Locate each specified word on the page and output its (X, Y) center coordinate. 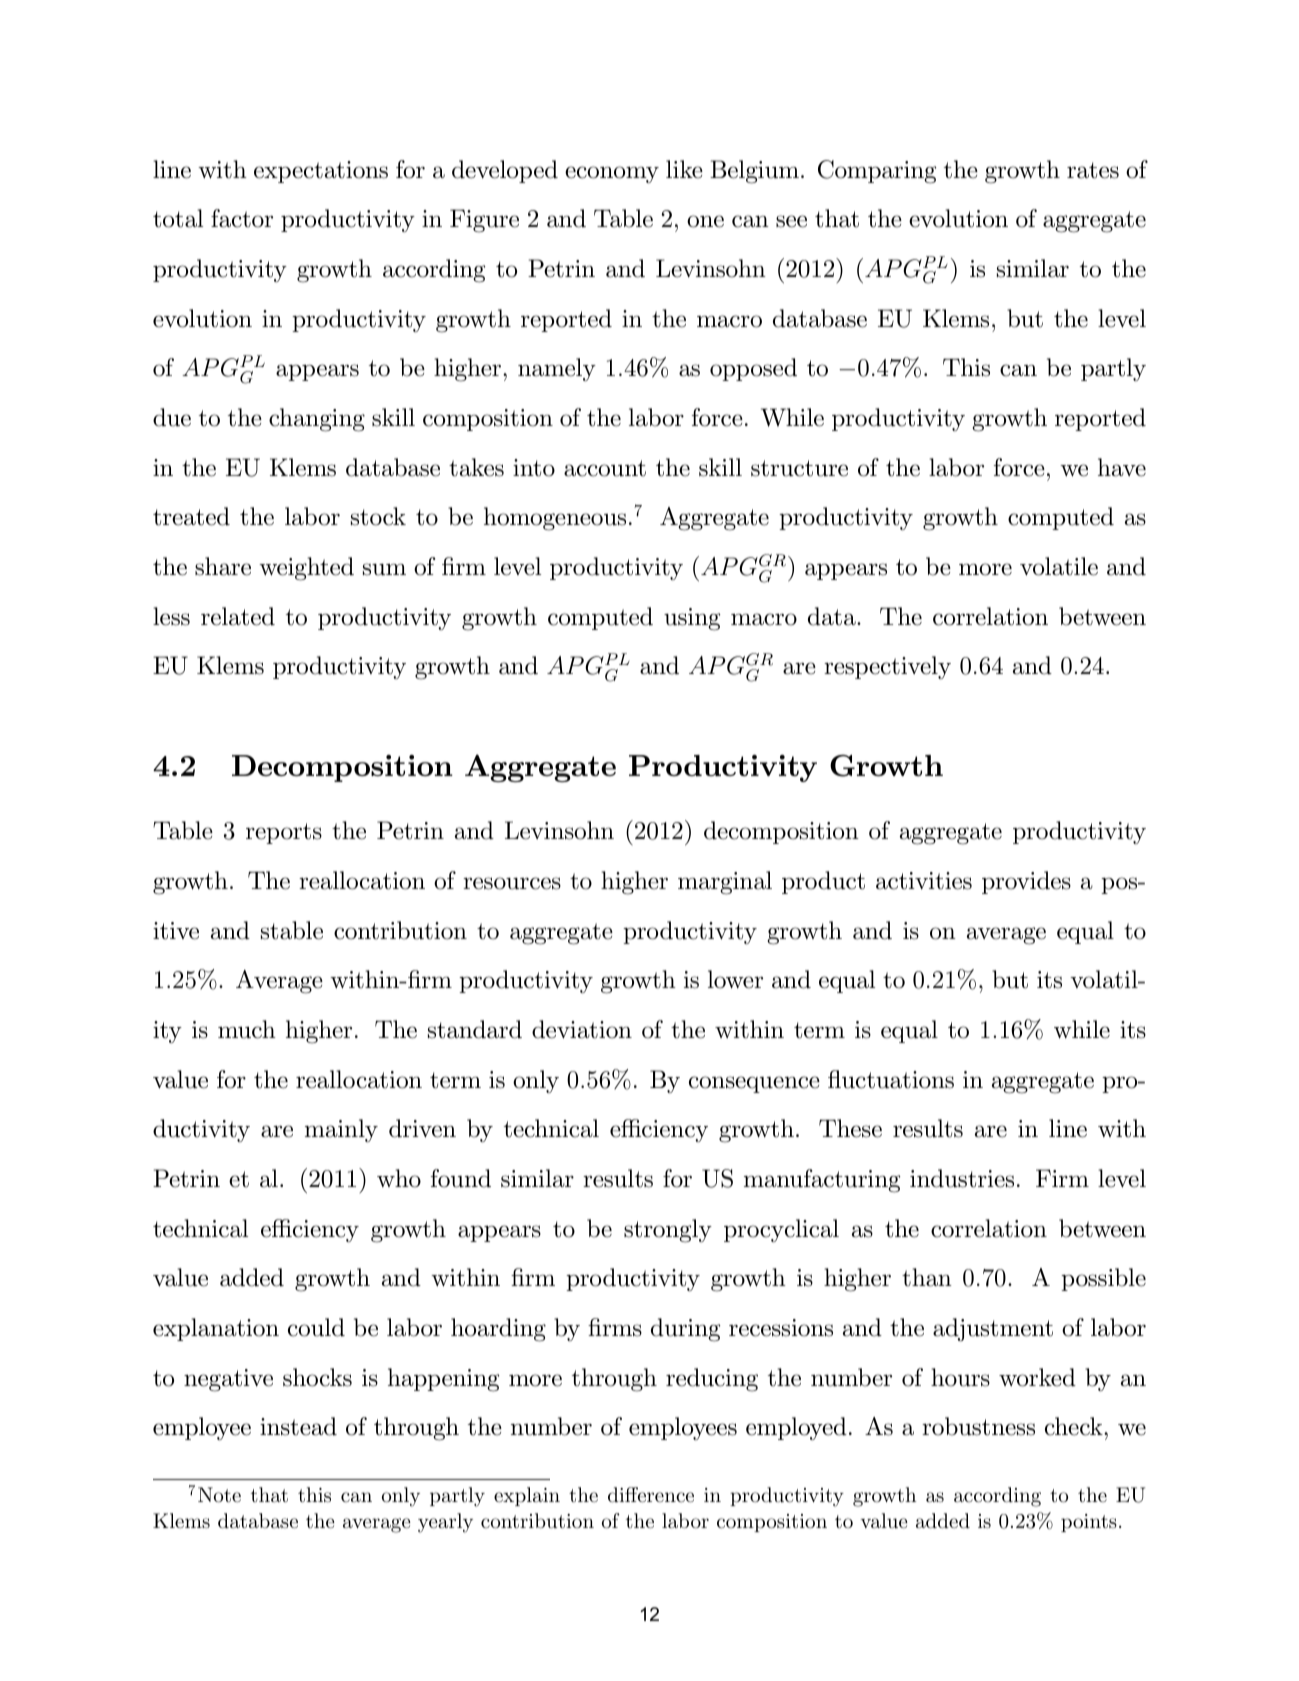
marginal (725, 883)
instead (298, 1426)
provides (1026, 882)
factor (242, 218)
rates (1093, 170)
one (705, 221)
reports (284, 833)
